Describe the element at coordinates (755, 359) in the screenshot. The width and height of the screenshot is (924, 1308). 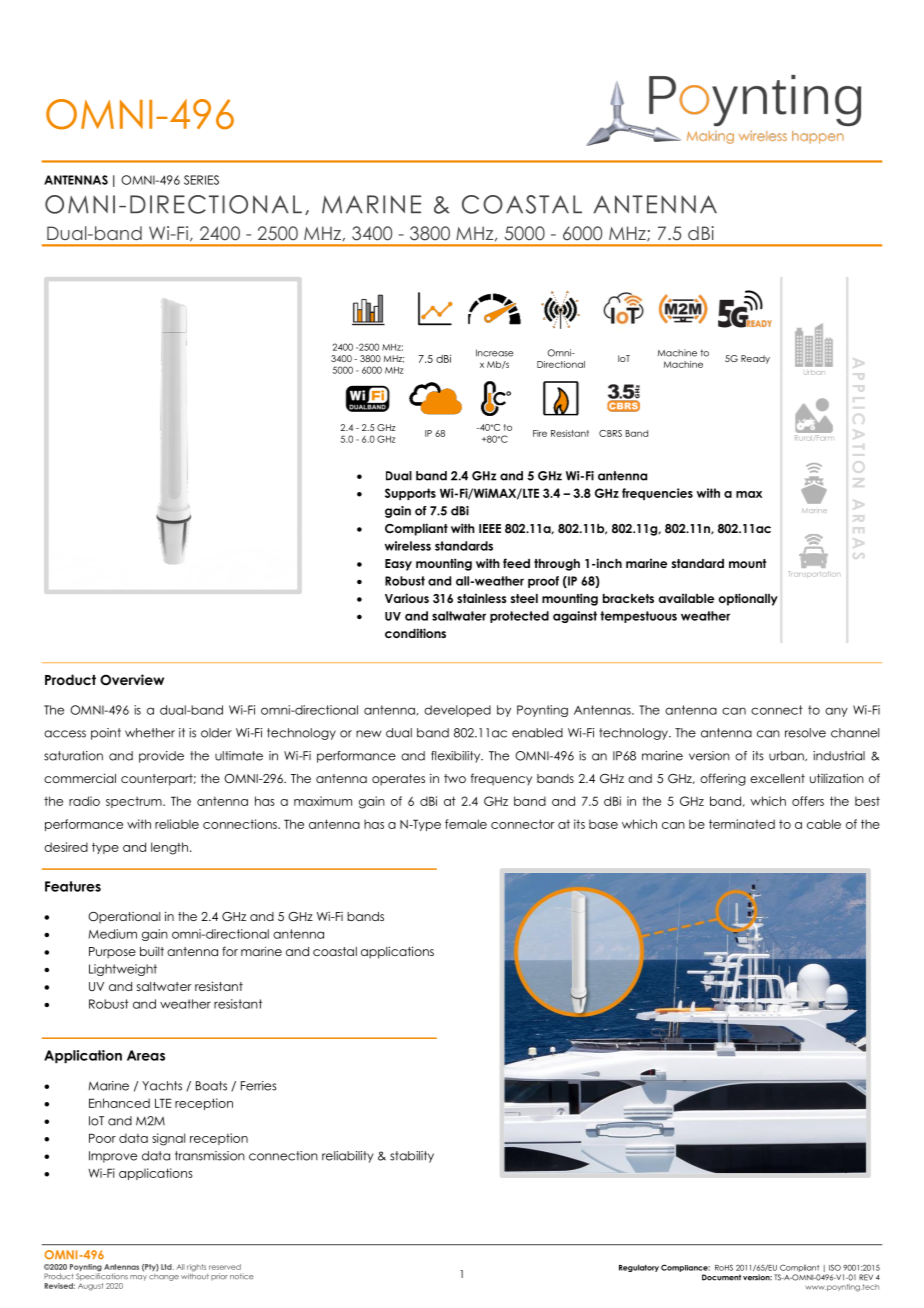
I see `Ready` at that location.
